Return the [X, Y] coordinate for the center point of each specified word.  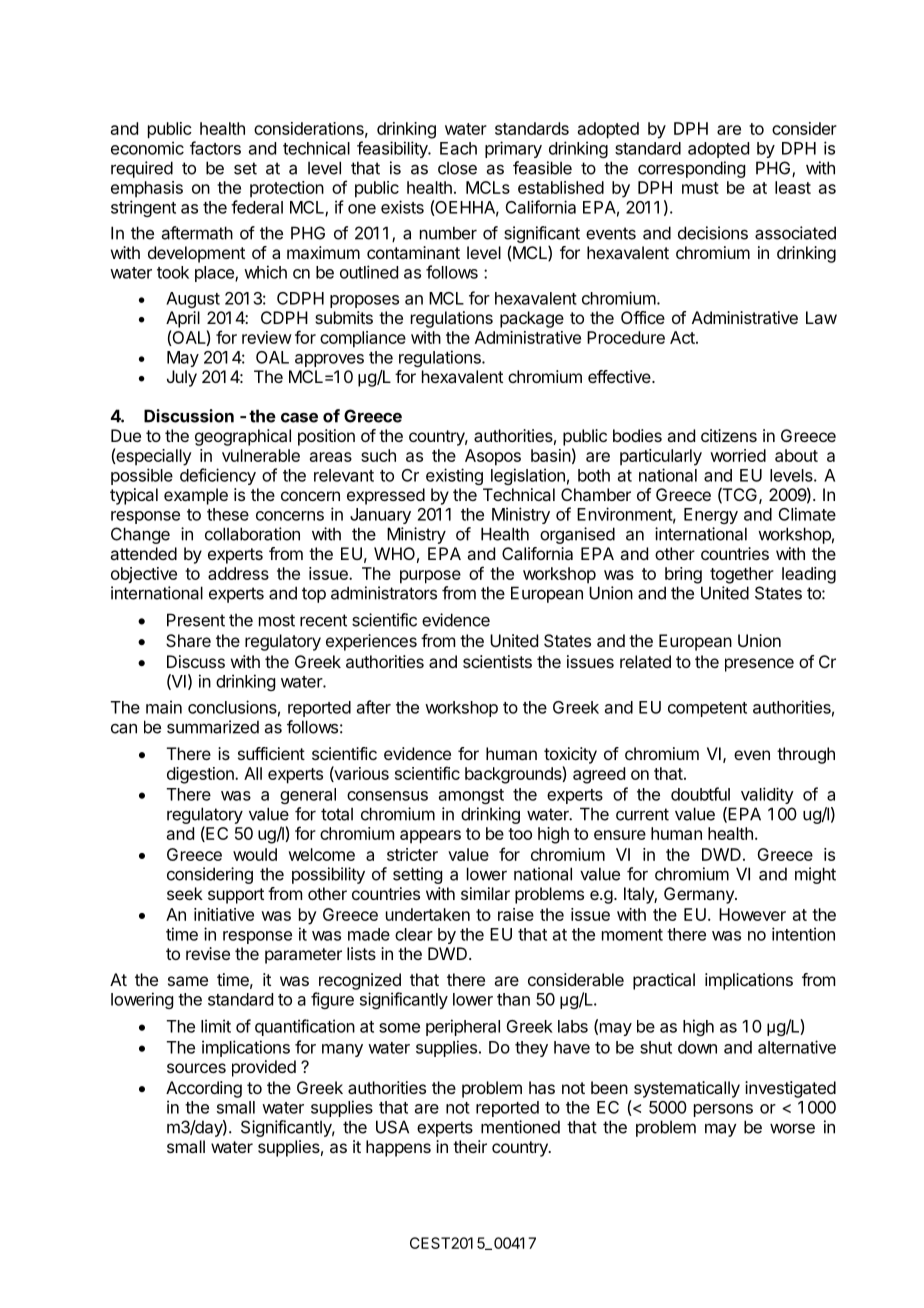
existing [454, 476]
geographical [243, 437]
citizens [729, 435]
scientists [497, 661]
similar [485, 893]
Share [188, 640]
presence [759, 665]
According [204, 1089]
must [700, 188]
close [457, 168]
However [752, 914]
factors [215, 148]
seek [185, 893]
